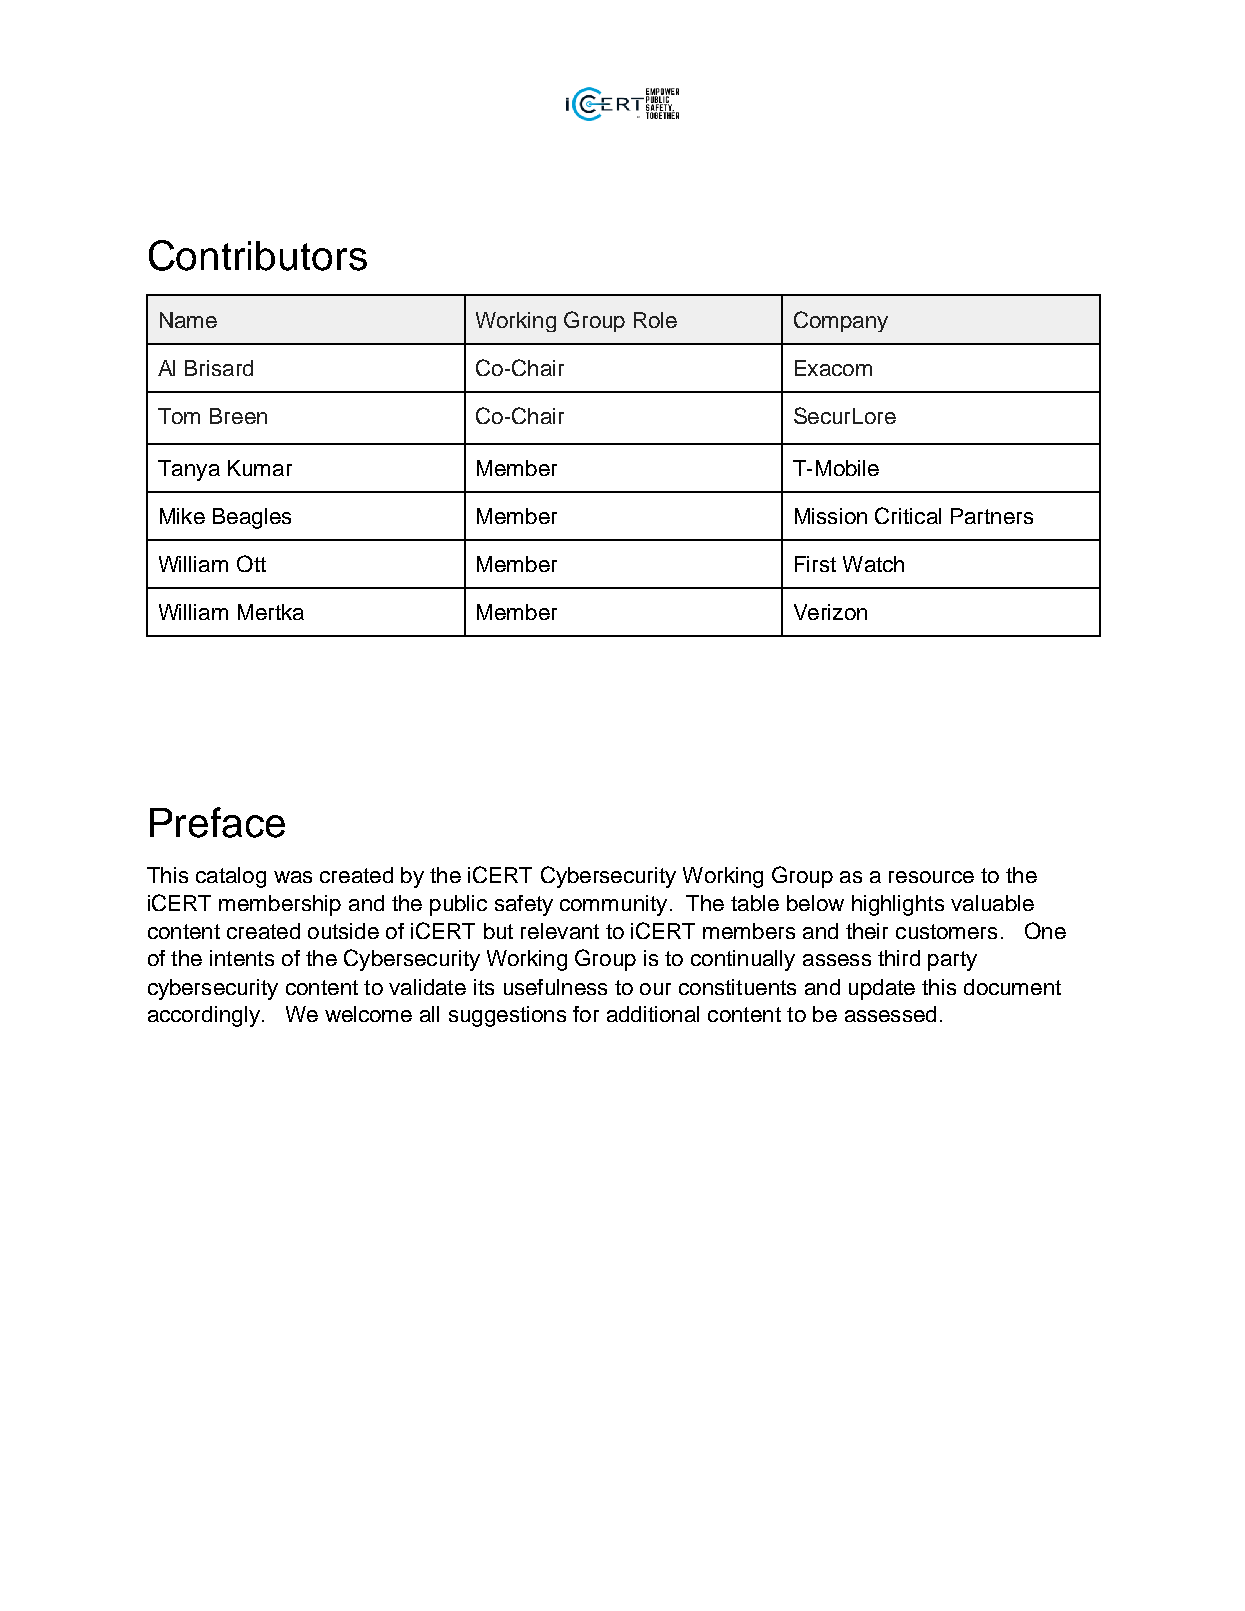 The width and height of the screenshot is (1245, 1611). What do you see at coordinates (260, 468) in the screenshot?
I see `Kumar` at bounding box center [260, 468].
